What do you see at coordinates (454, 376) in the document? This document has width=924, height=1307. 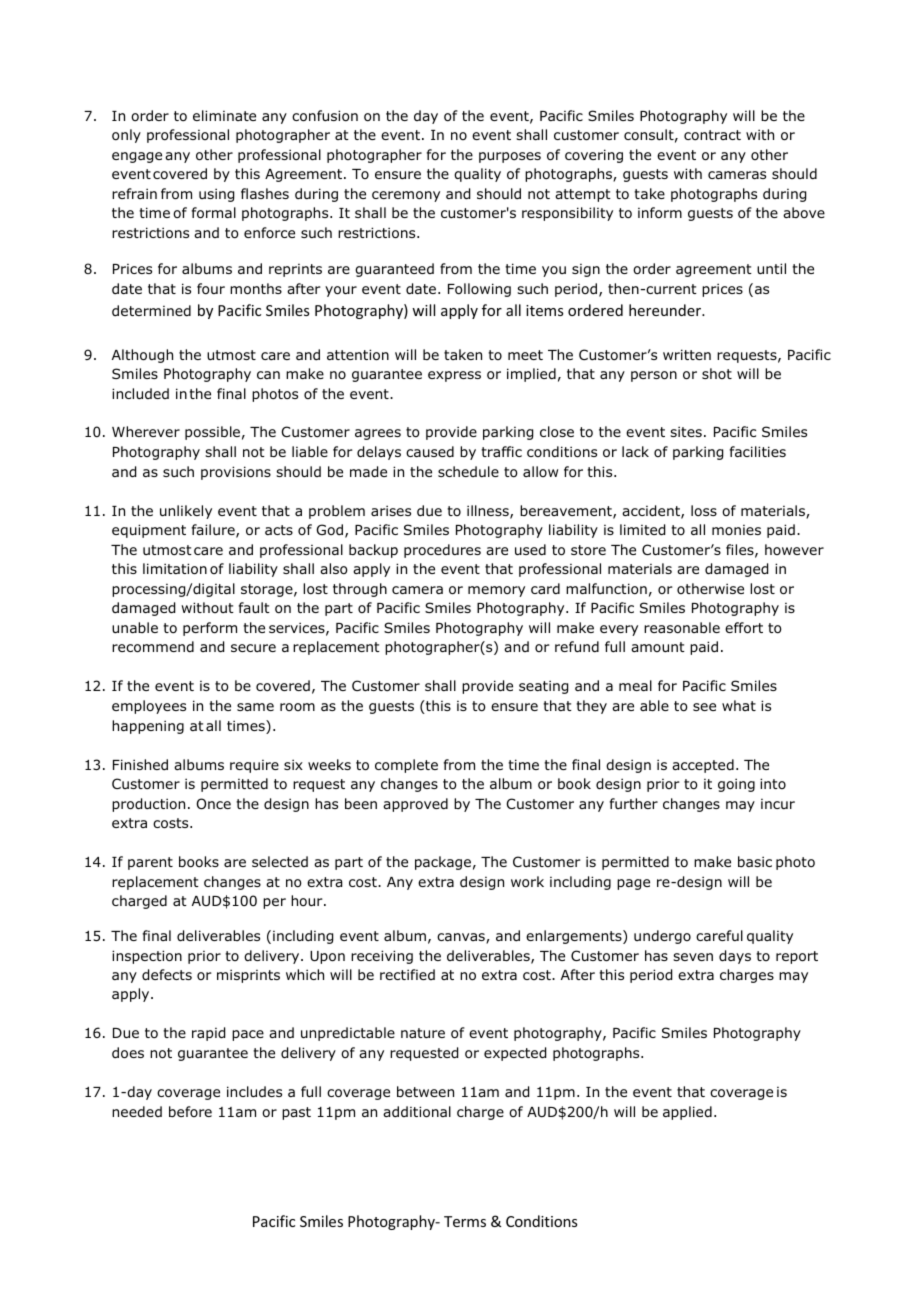 I see `express` at bounding box center [454, 376].
